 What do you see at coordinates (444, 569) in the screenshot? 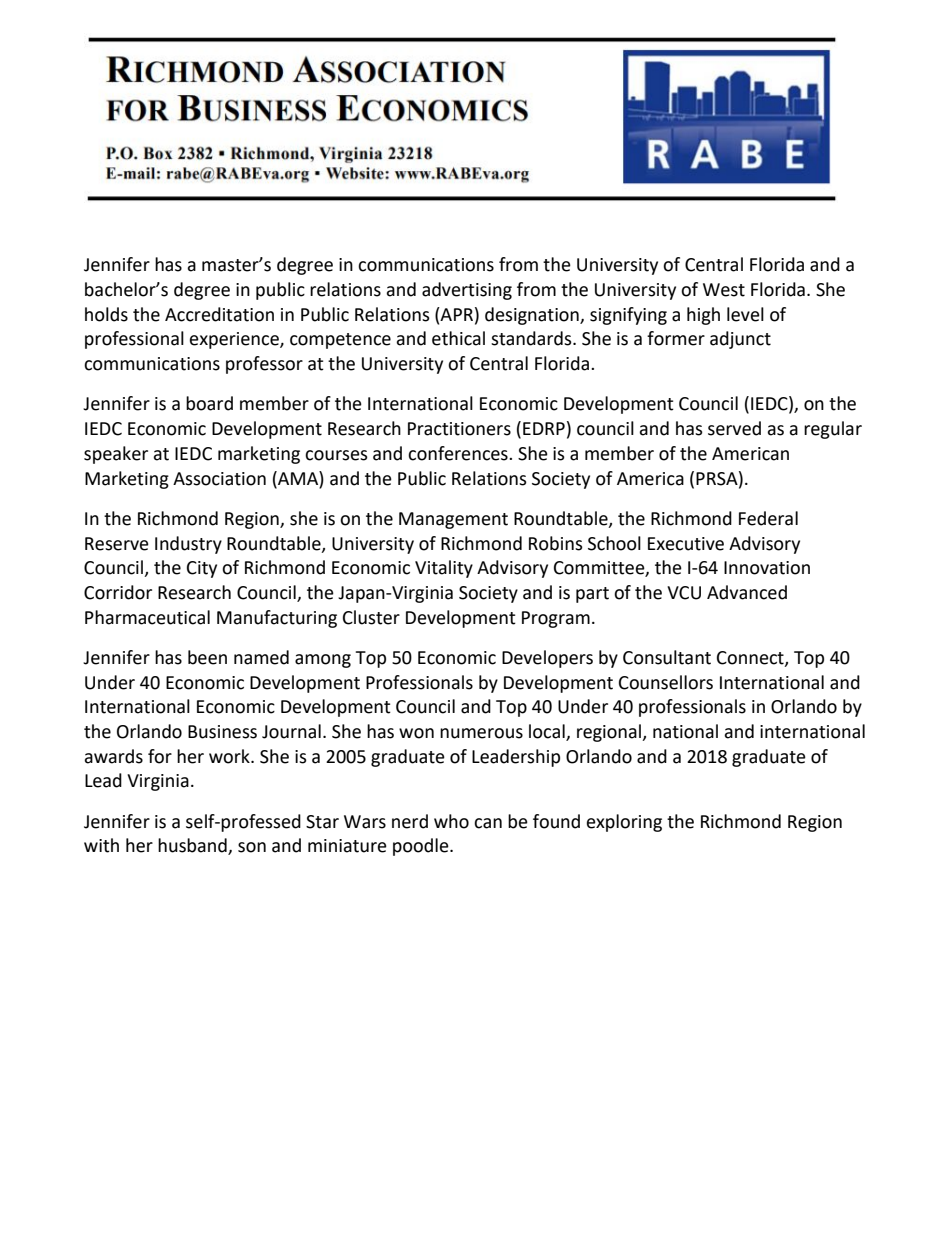
I see `Vitality` at bounding box center [444, 569].
